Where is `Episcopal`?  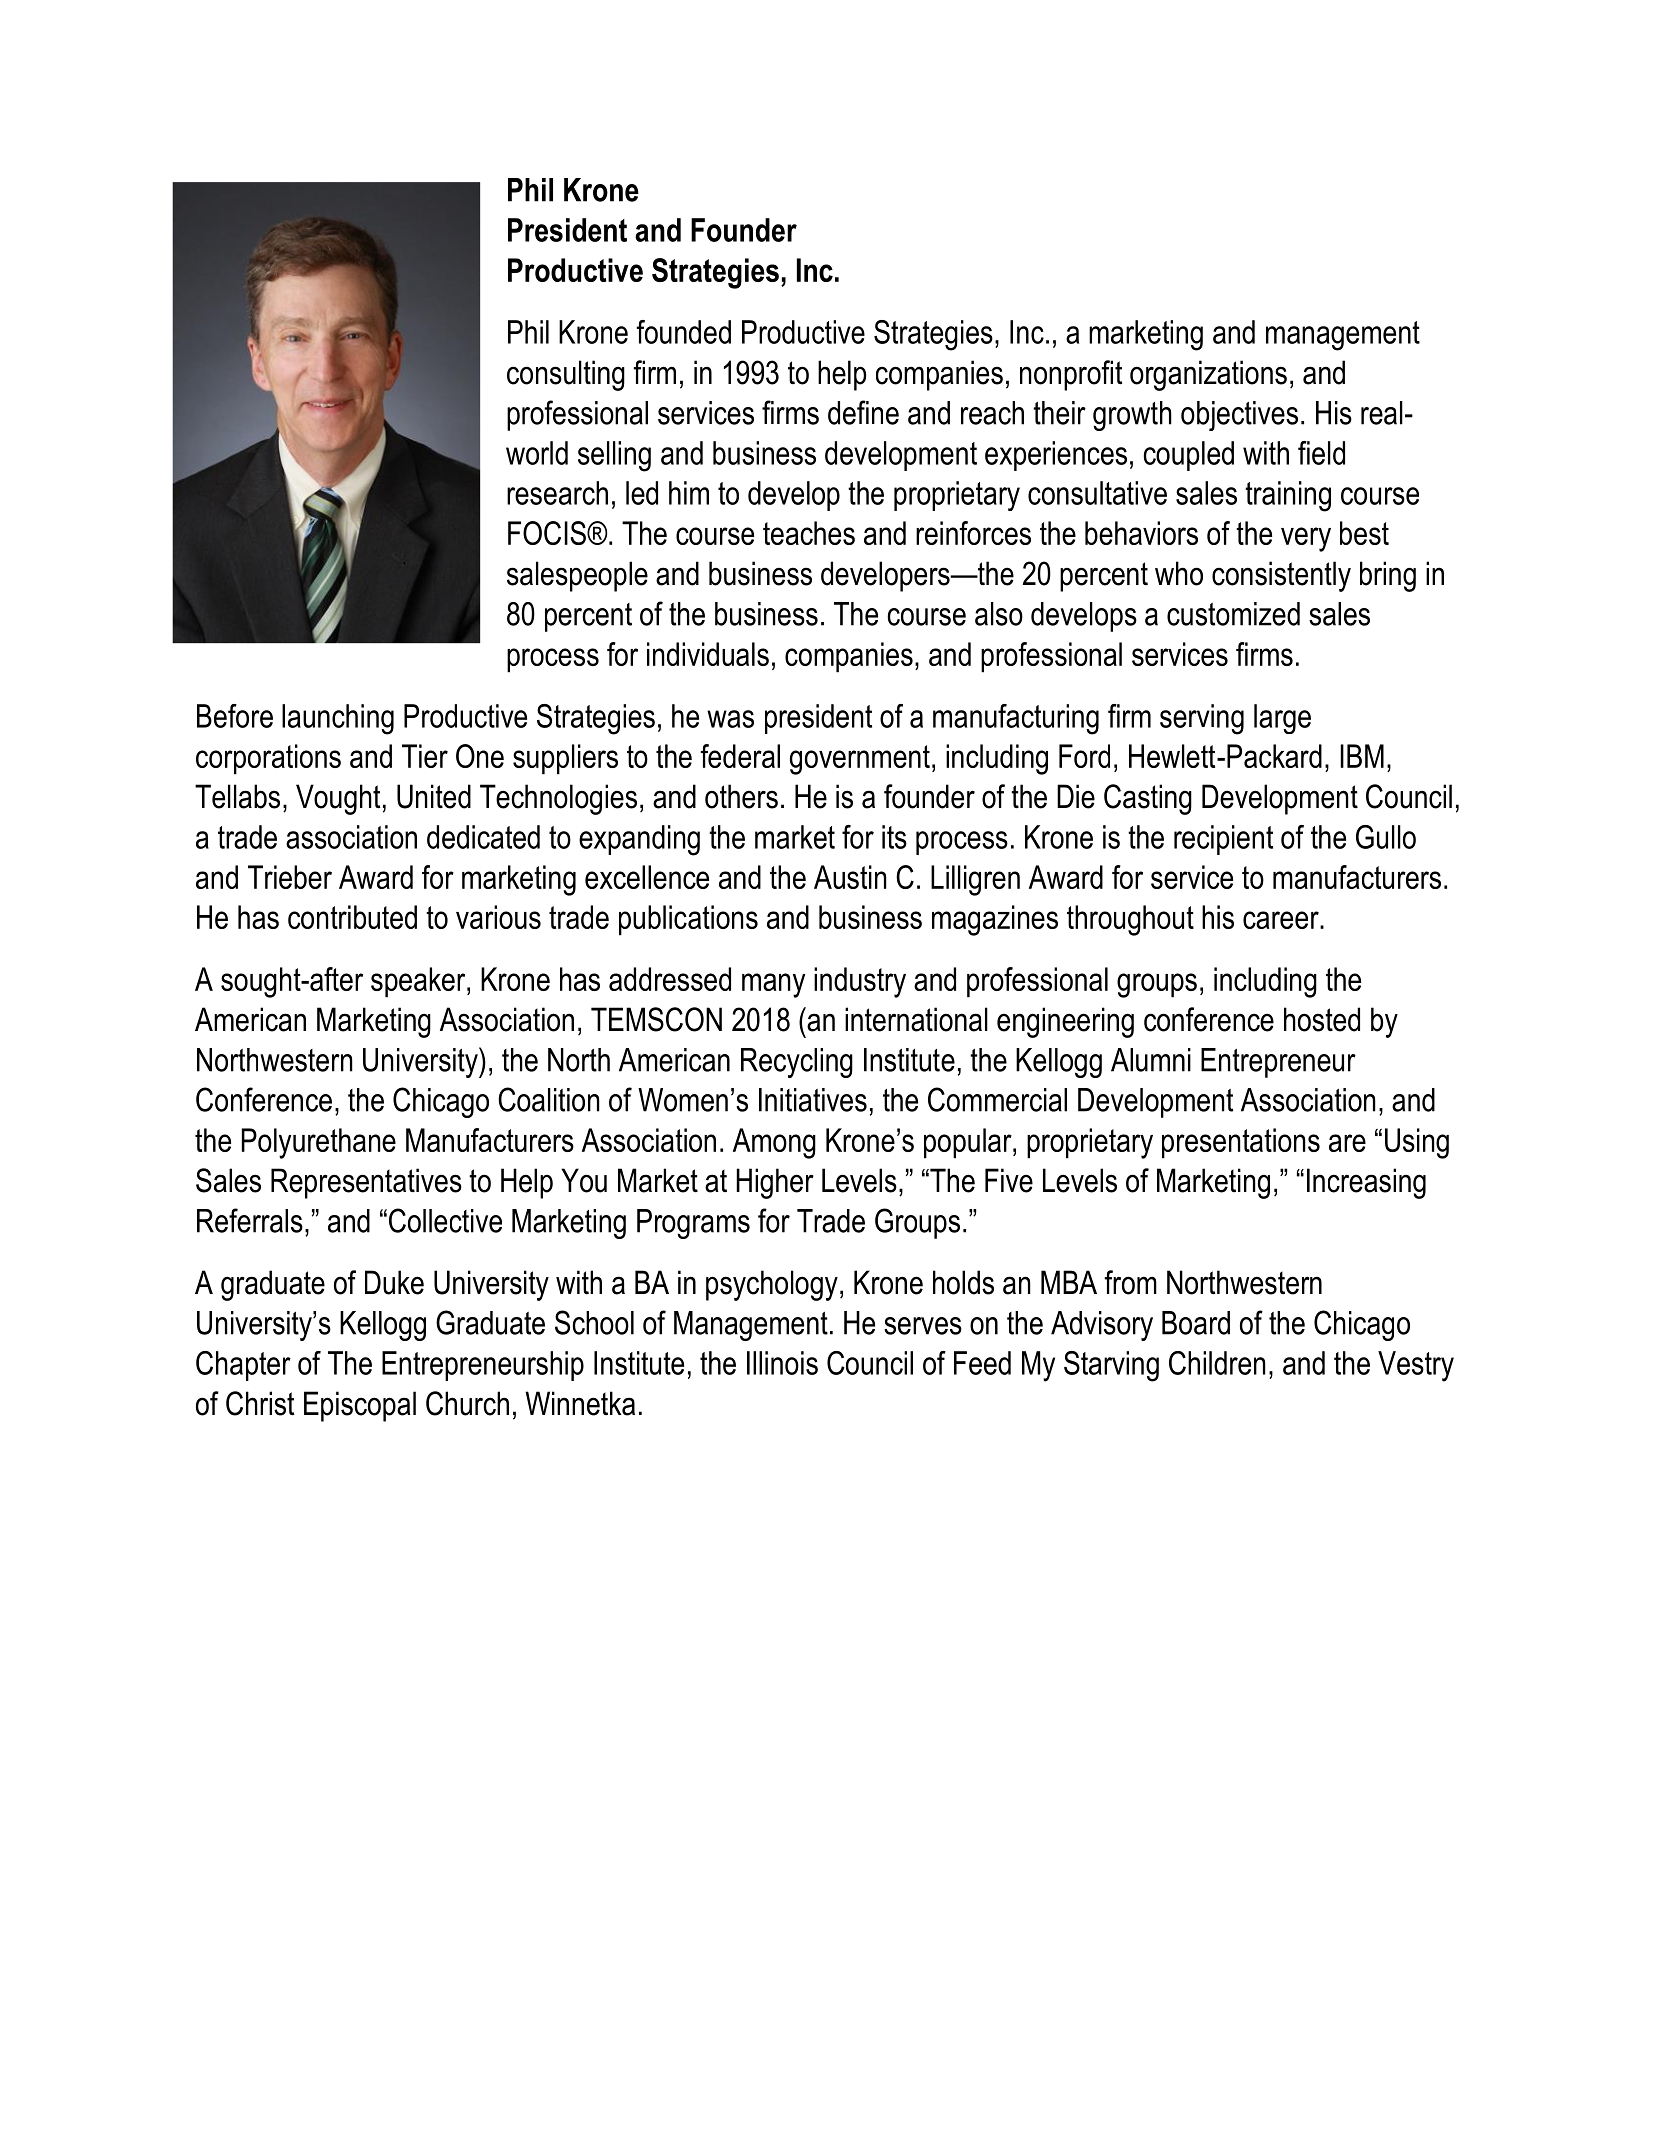 Episcopal is located at coordinates (360, 1406).
